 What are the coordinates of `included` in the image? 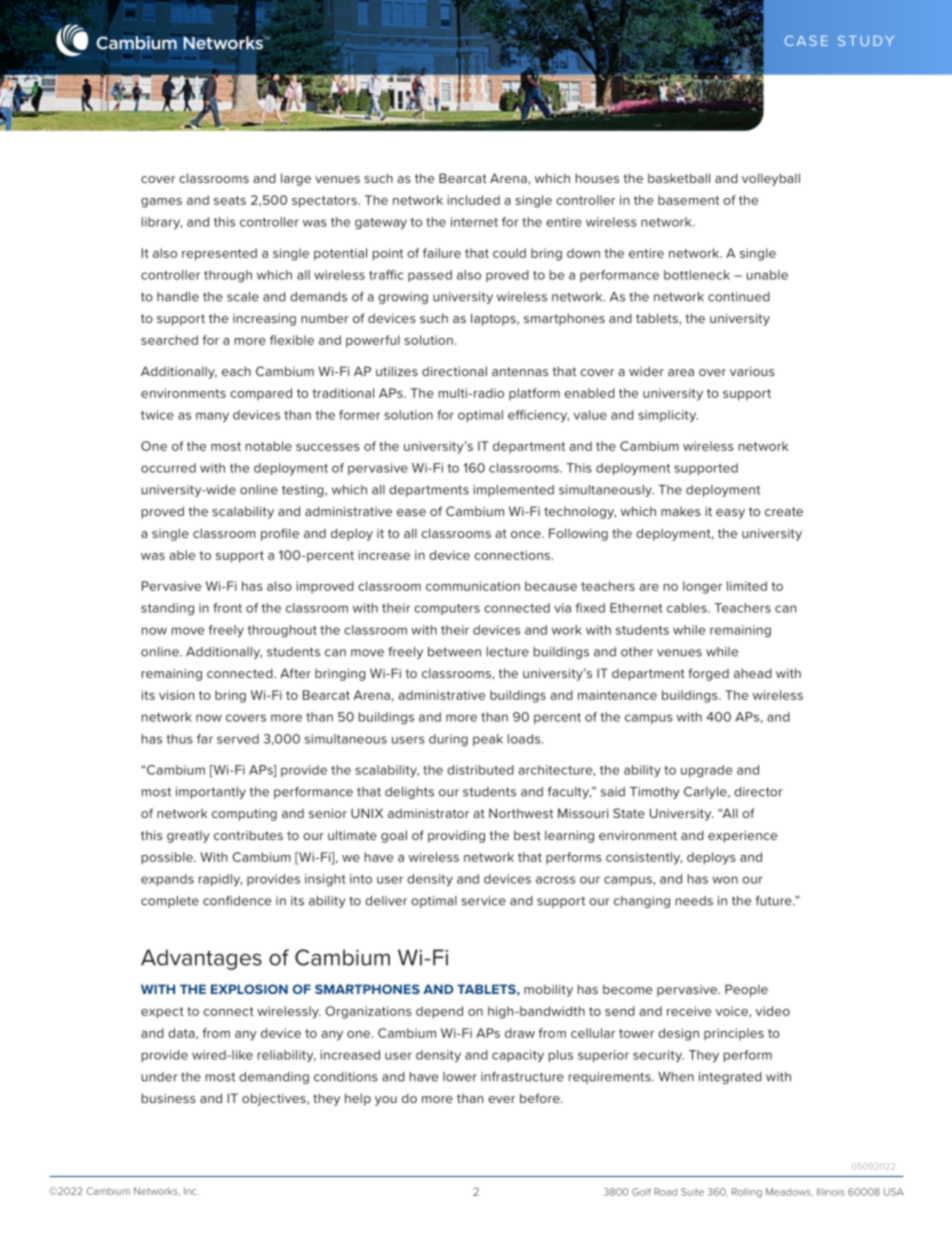 It's located at (474, 200).
